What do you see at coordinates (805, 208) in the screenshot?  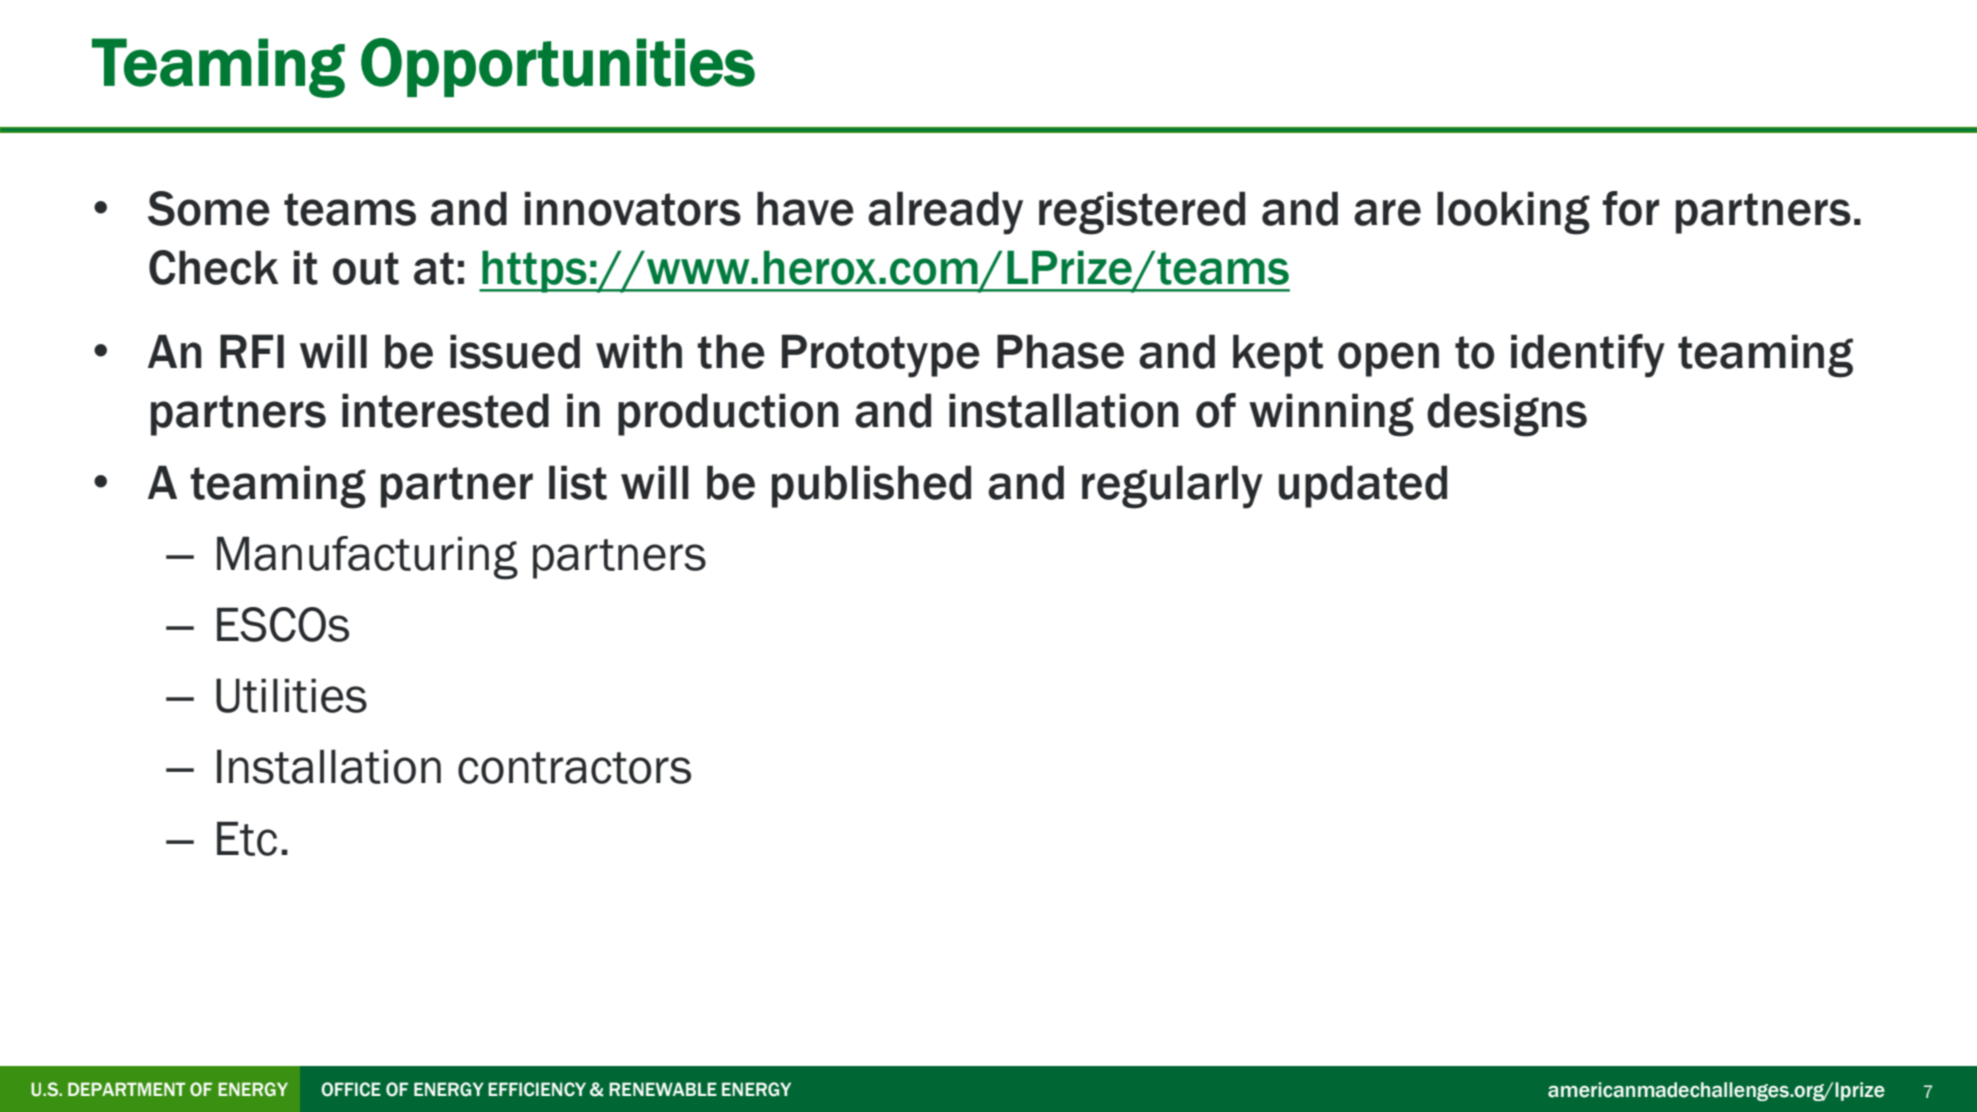 I see `have` at bounding box center [805, 208].
